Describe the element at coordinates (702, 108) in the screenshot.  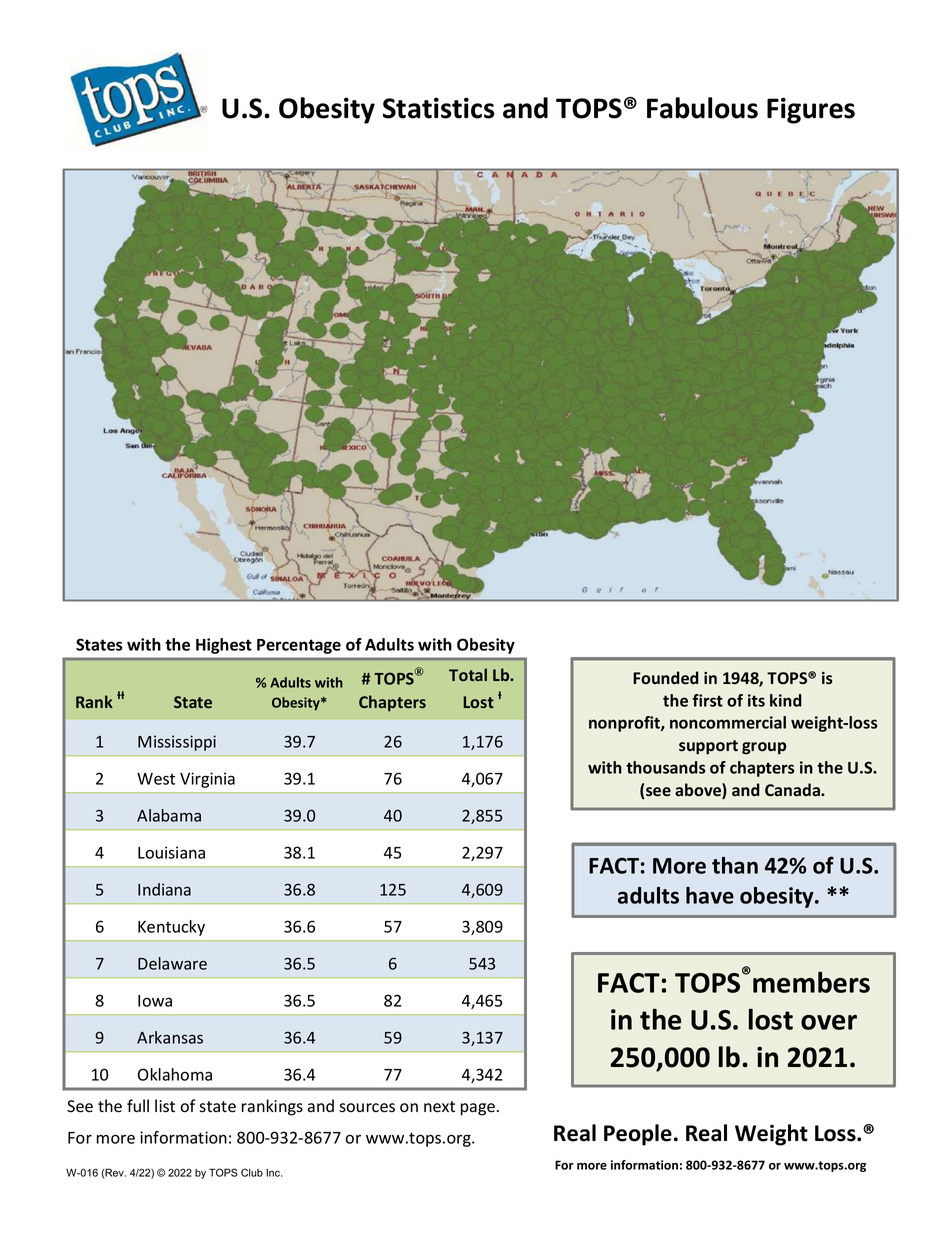
I see `Fabulous` at that location.
